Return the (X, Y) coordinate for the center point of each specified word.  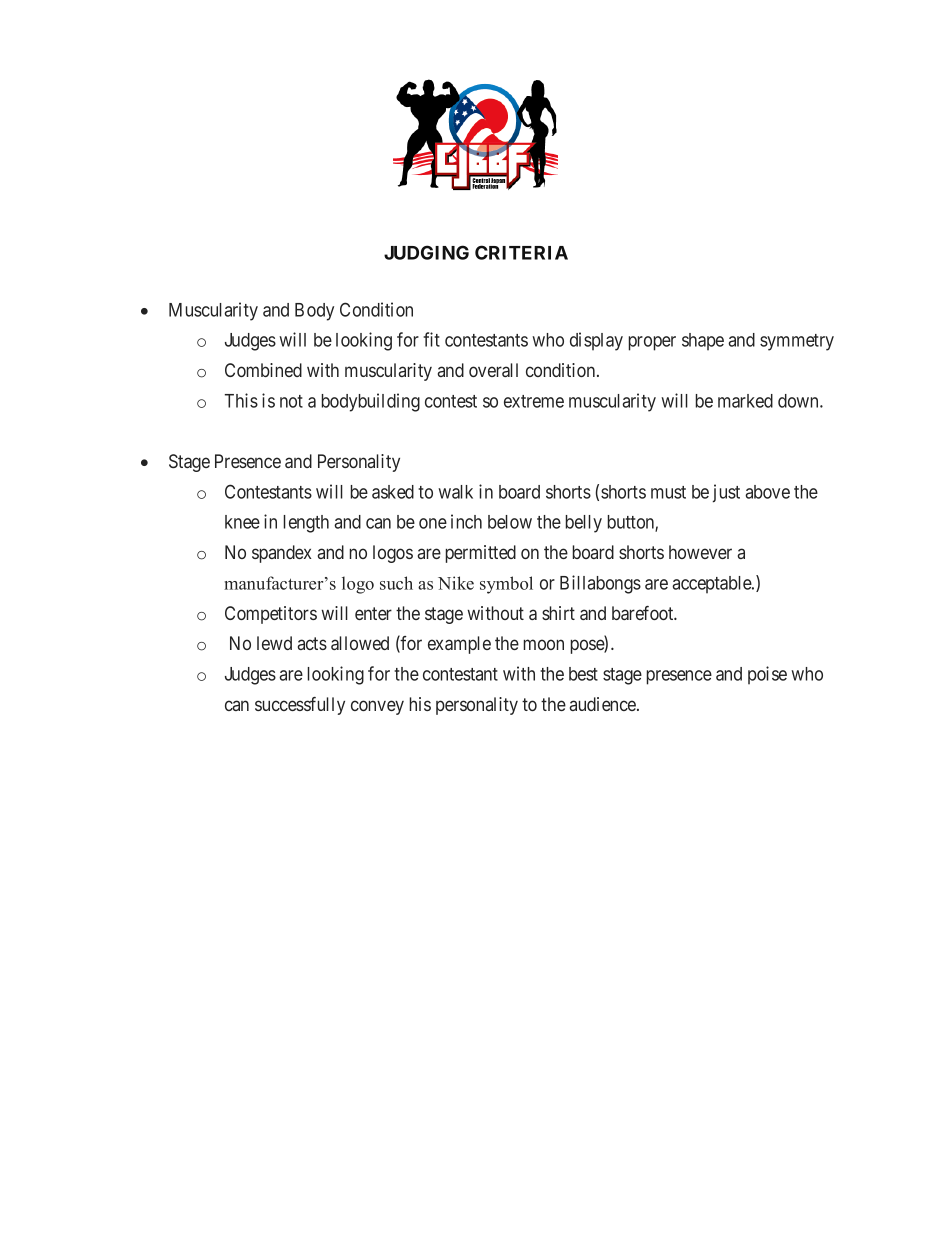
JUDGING (426, 252)
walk (455, 492)
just (726, 493)
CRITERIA (521, 252)
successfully (300, 706)
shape (703, 342)
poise (767, 675)
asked (393, 492)
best (583, 674)
